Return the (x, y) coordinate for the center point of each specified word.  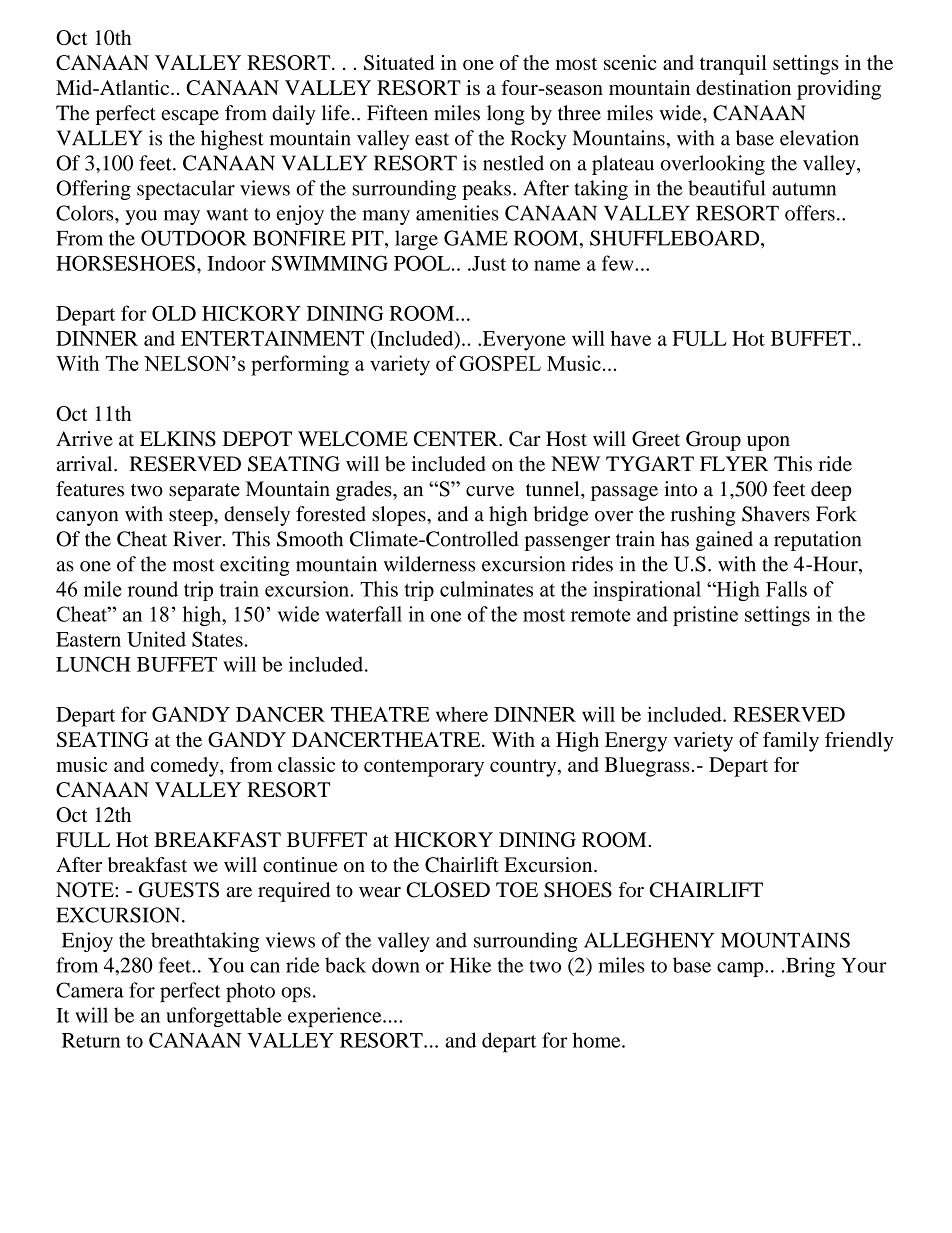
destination (743, 87)
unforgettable (224, 1017)
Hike (470, 965)
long (506, 115)
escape (190, 117)
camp (741, 969)
